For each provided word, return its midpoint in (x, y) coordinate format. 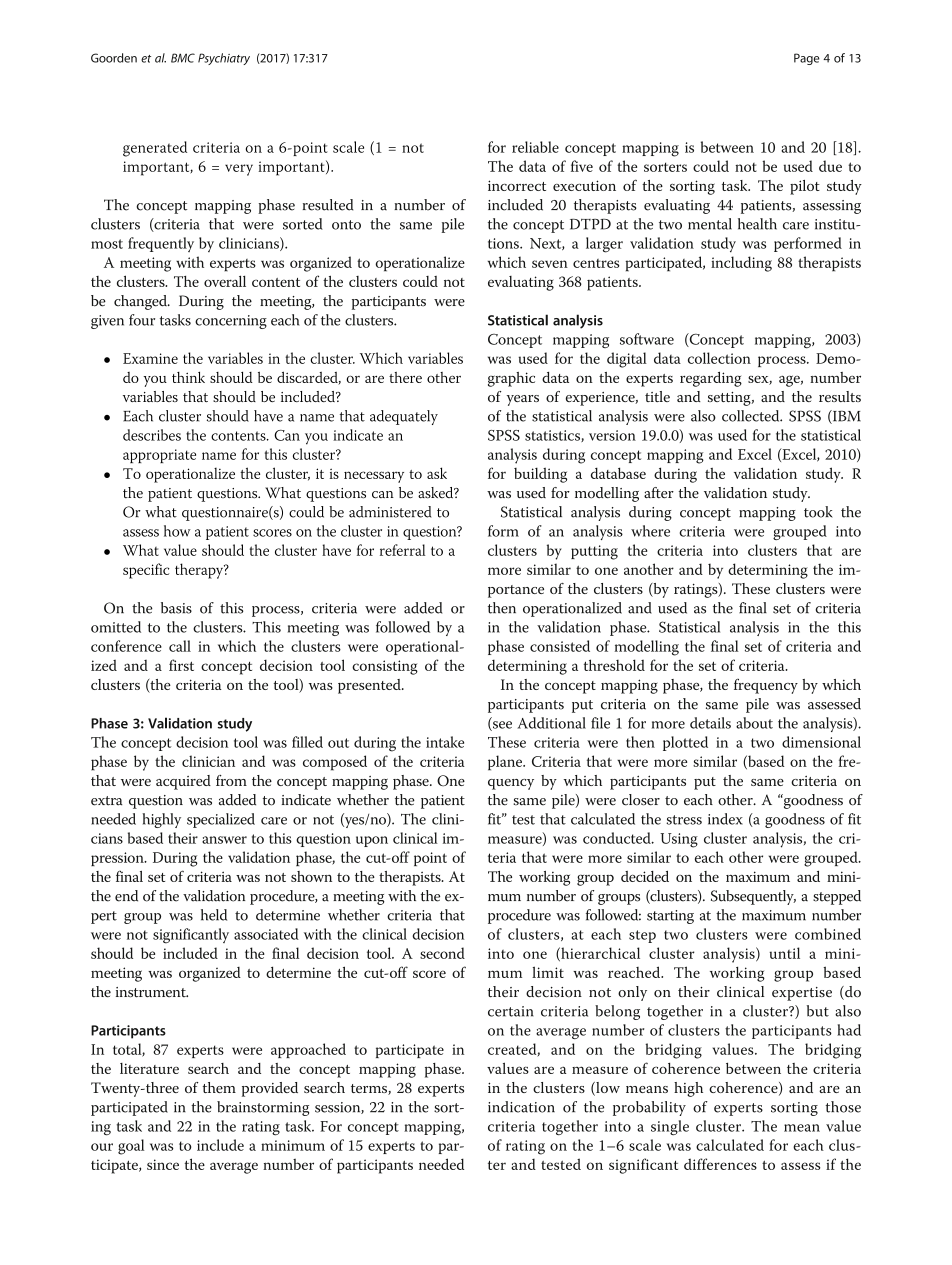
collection (719, 358)
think (188, 377)
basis (176, 608)
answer (224, 840)
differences (720, 1164)
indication (521, 1107)
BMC (183, 58)
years (523, 400)
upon (372, 841)
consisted (560, 646)
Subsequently (753, 897)
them (219, 1087)
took (818, 512)
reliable (535, 147)
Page (807, 59)
